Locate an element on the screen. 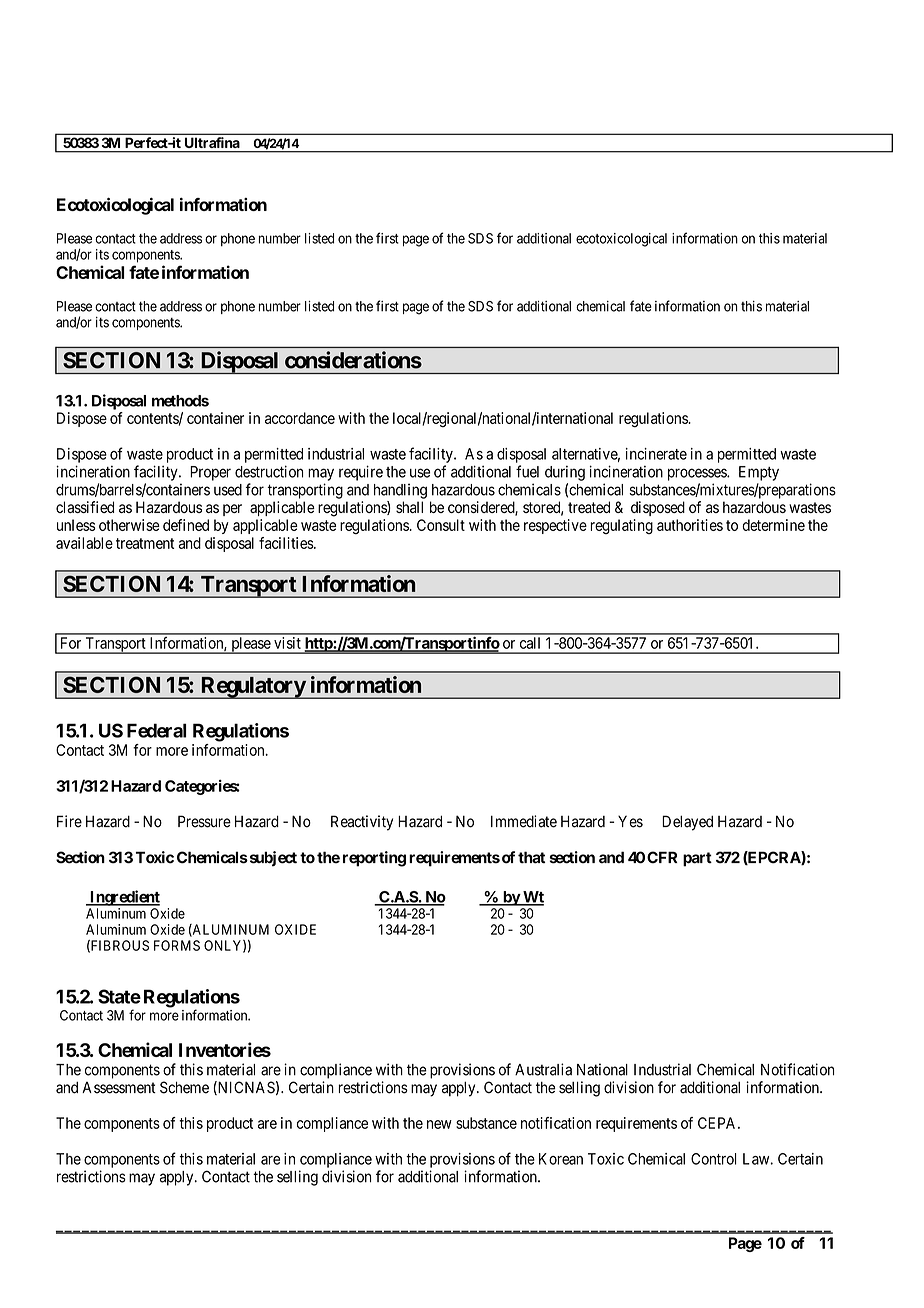 The height and width of the screenshot is (1308, 924). incinerate is located at coordinates (656, 454).
